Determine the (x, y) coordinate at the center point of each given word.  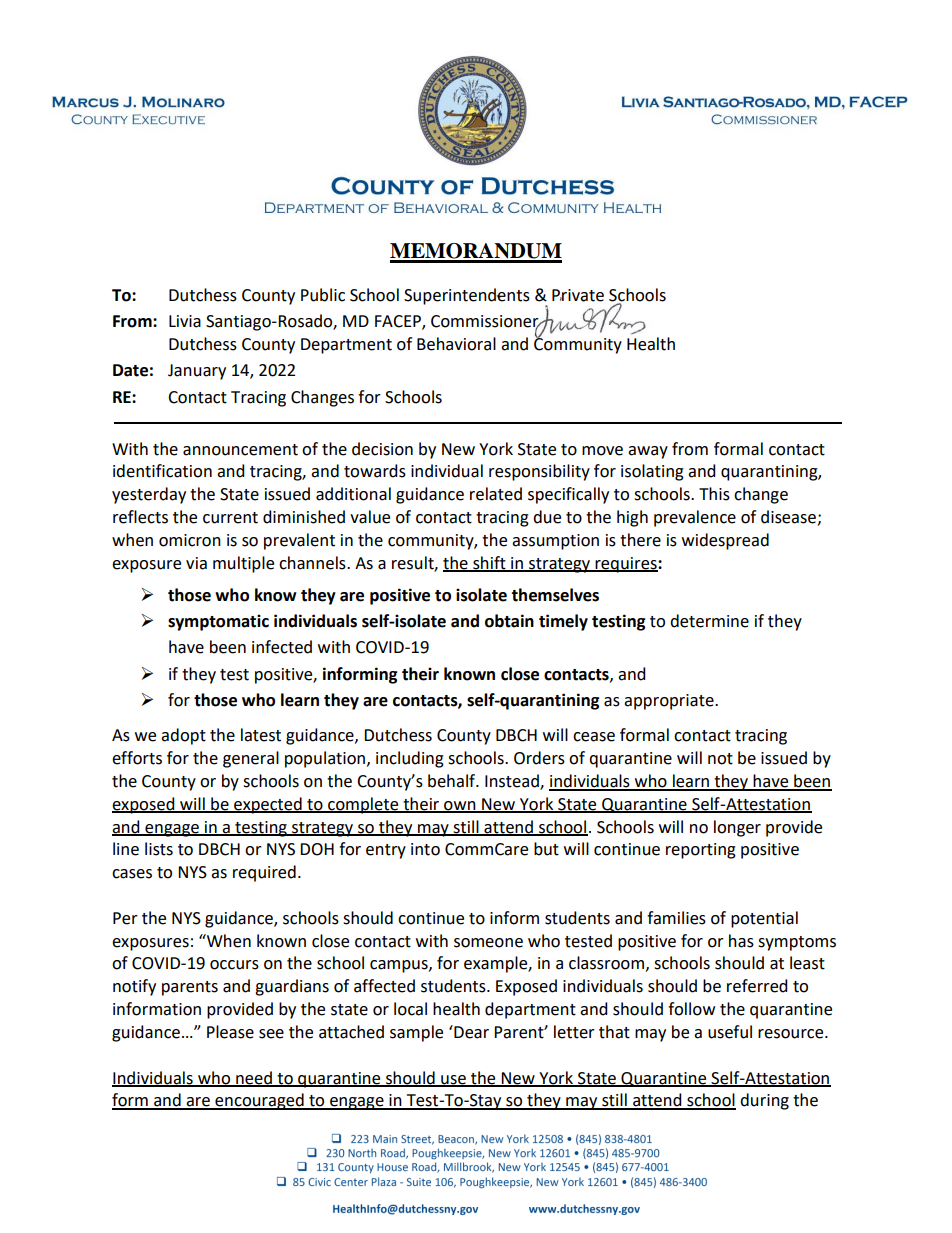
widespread (725, 541)
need (254, 1078)
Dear (470, 1032)
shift (489, 563)
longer (737, 828)
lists (159, 849)
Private (578, 295)
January (197, 372)
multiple (243, 564)
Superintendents (467, 296)
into (425, 849)
